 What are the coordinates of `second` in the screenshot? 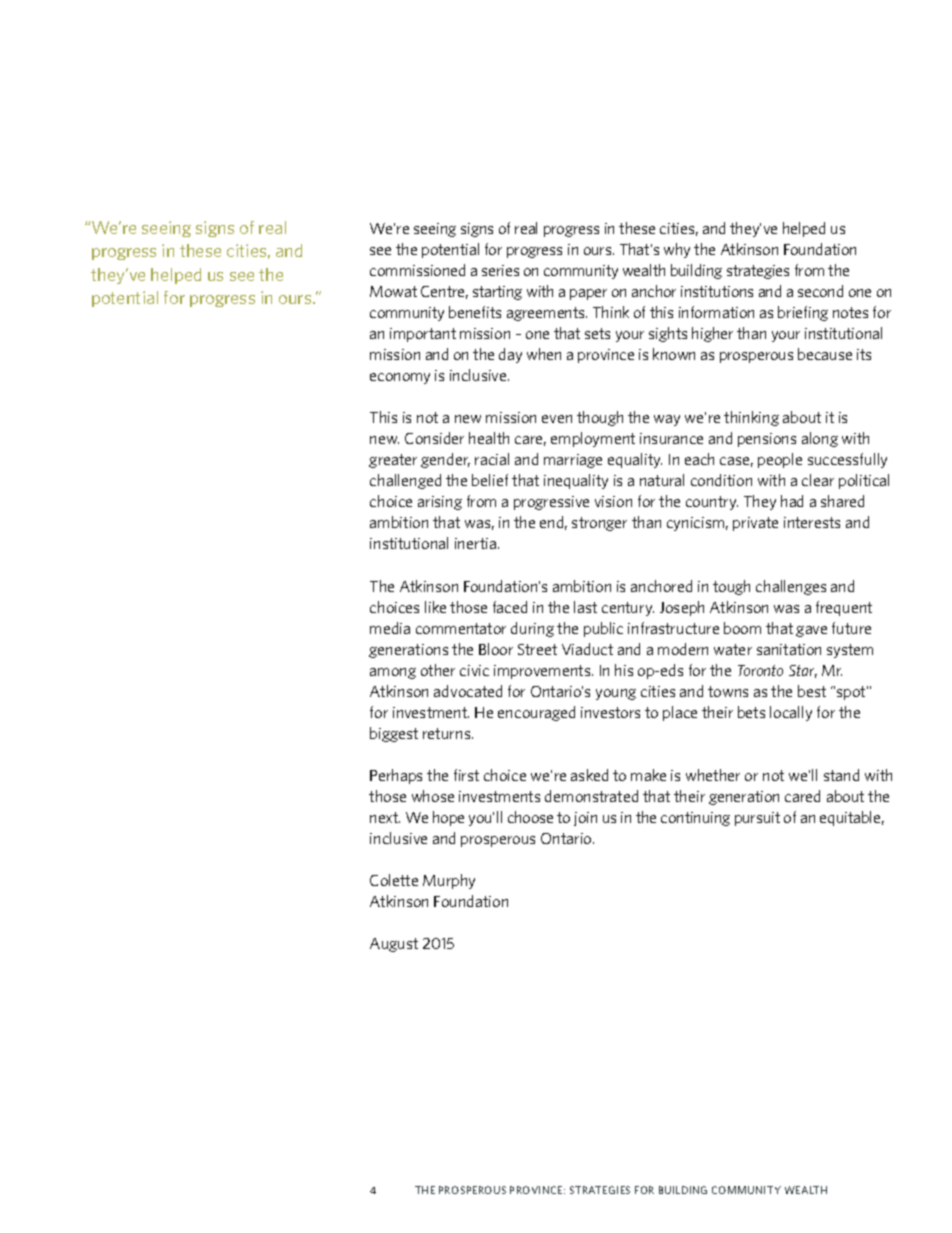 It's located at (820, 291).
